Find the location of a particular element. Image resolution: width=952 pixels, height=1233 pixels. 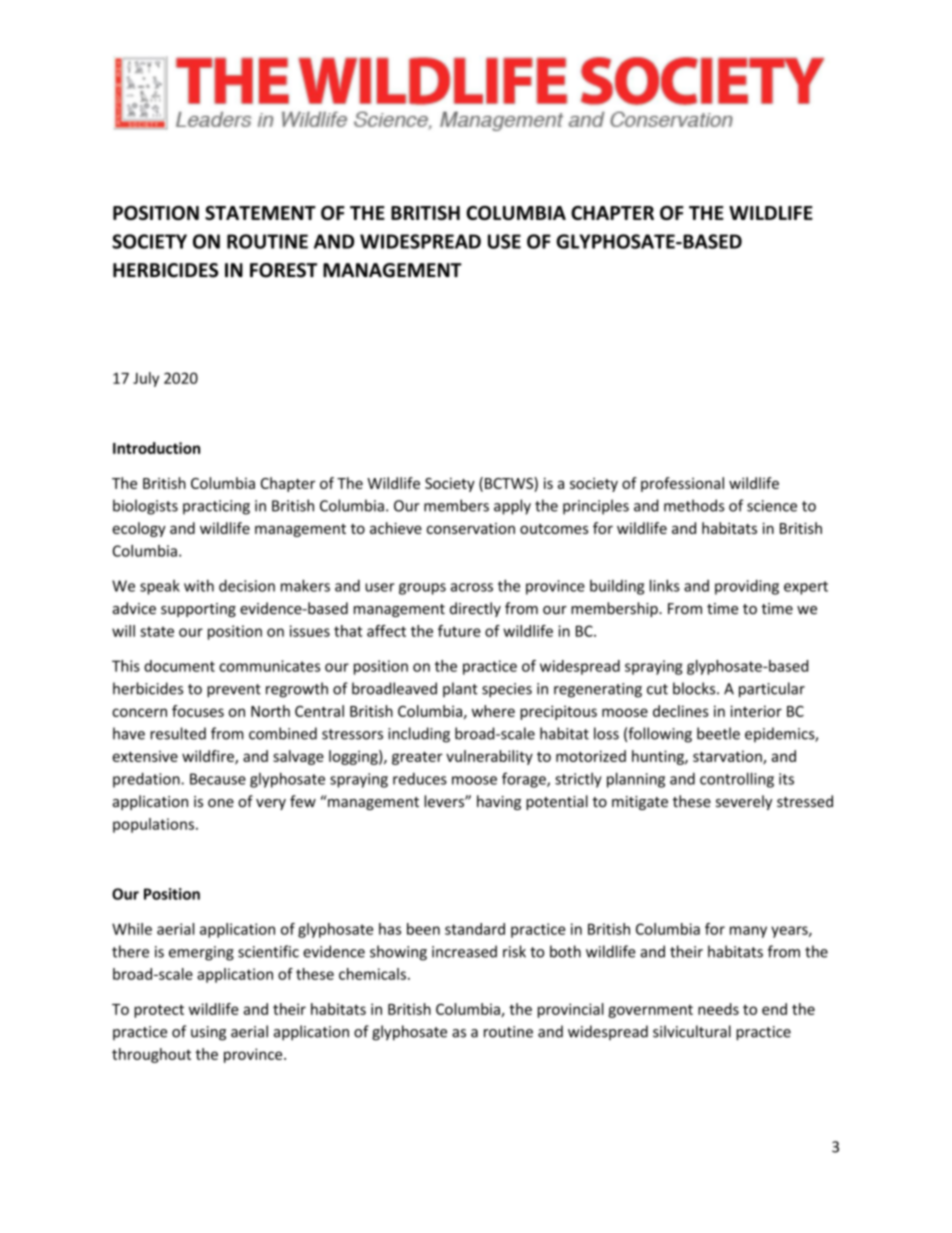

July is located at coordinates (146, 379).
